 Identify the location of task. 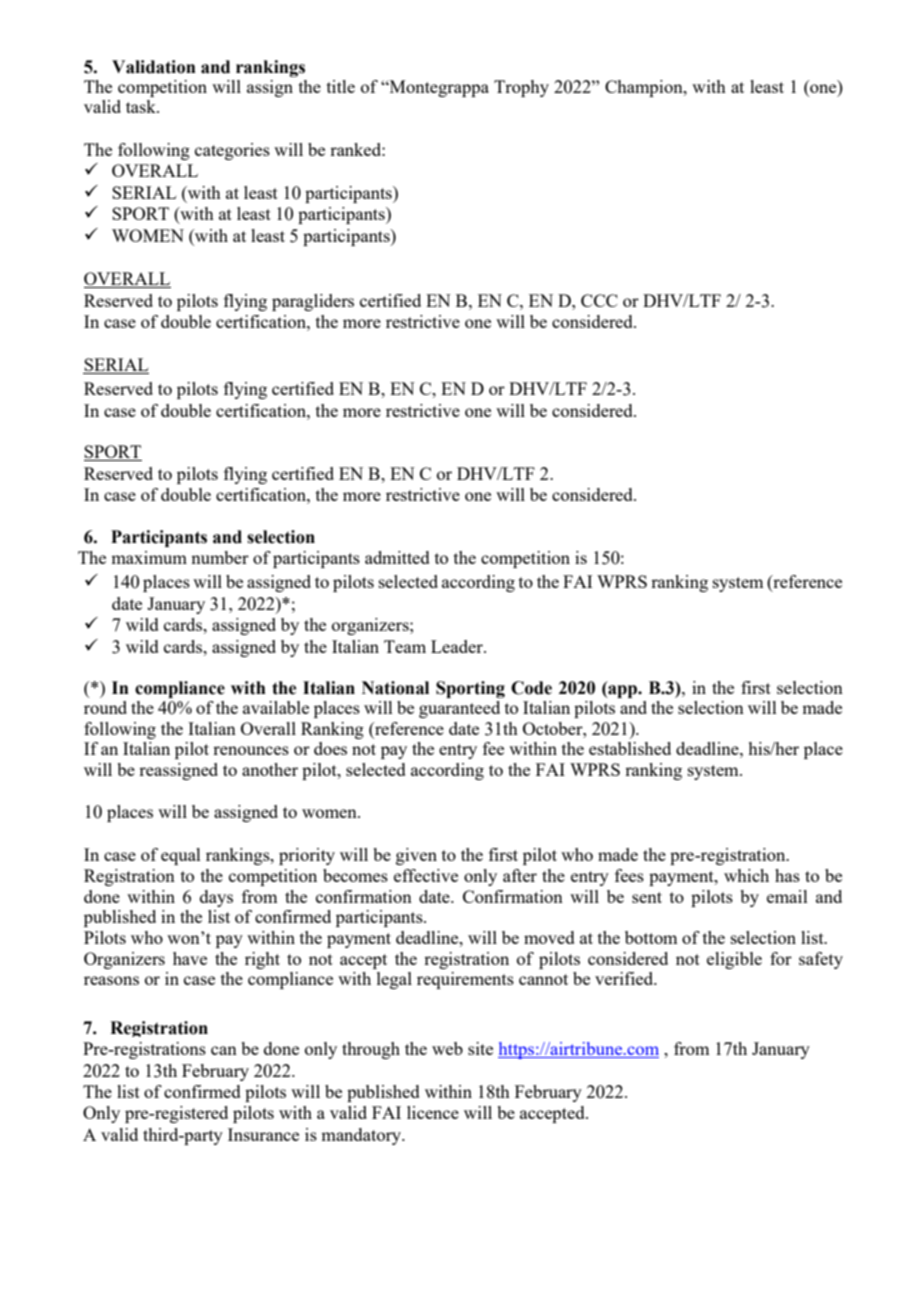
(142, 106).
